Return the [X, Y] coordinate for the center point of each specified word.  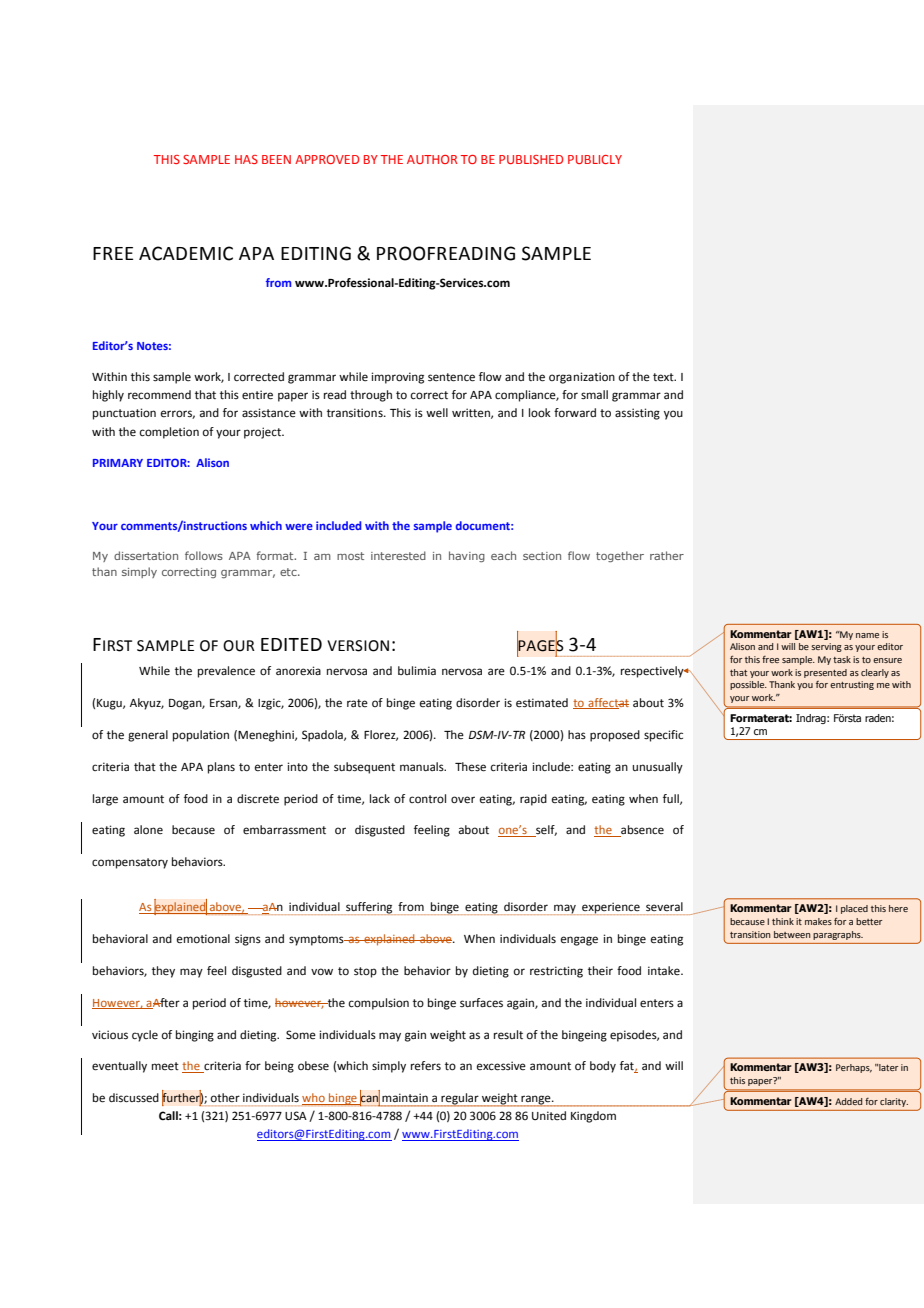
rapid [533, 800]
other [225, 1097]
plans [221, 768]
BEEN [276, 159]
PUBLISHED [531, 159]
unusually [658, 768]
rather [667, 555]
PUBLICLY [595, 159]
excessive [501, 1066]
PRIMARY [118, 463]
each [503, 555]
